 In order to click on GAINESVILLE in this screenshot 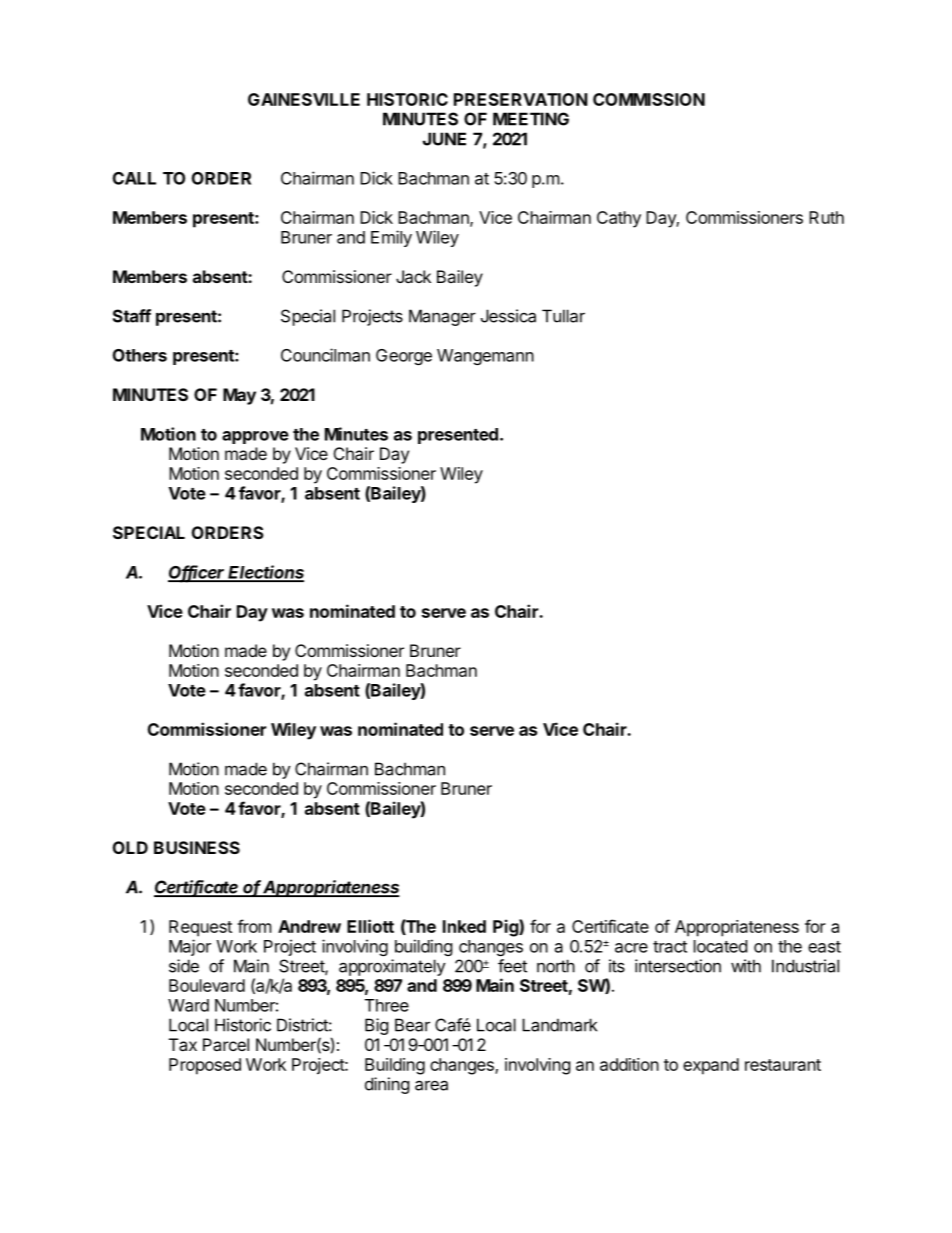, I will do `click(304, 99)`.
